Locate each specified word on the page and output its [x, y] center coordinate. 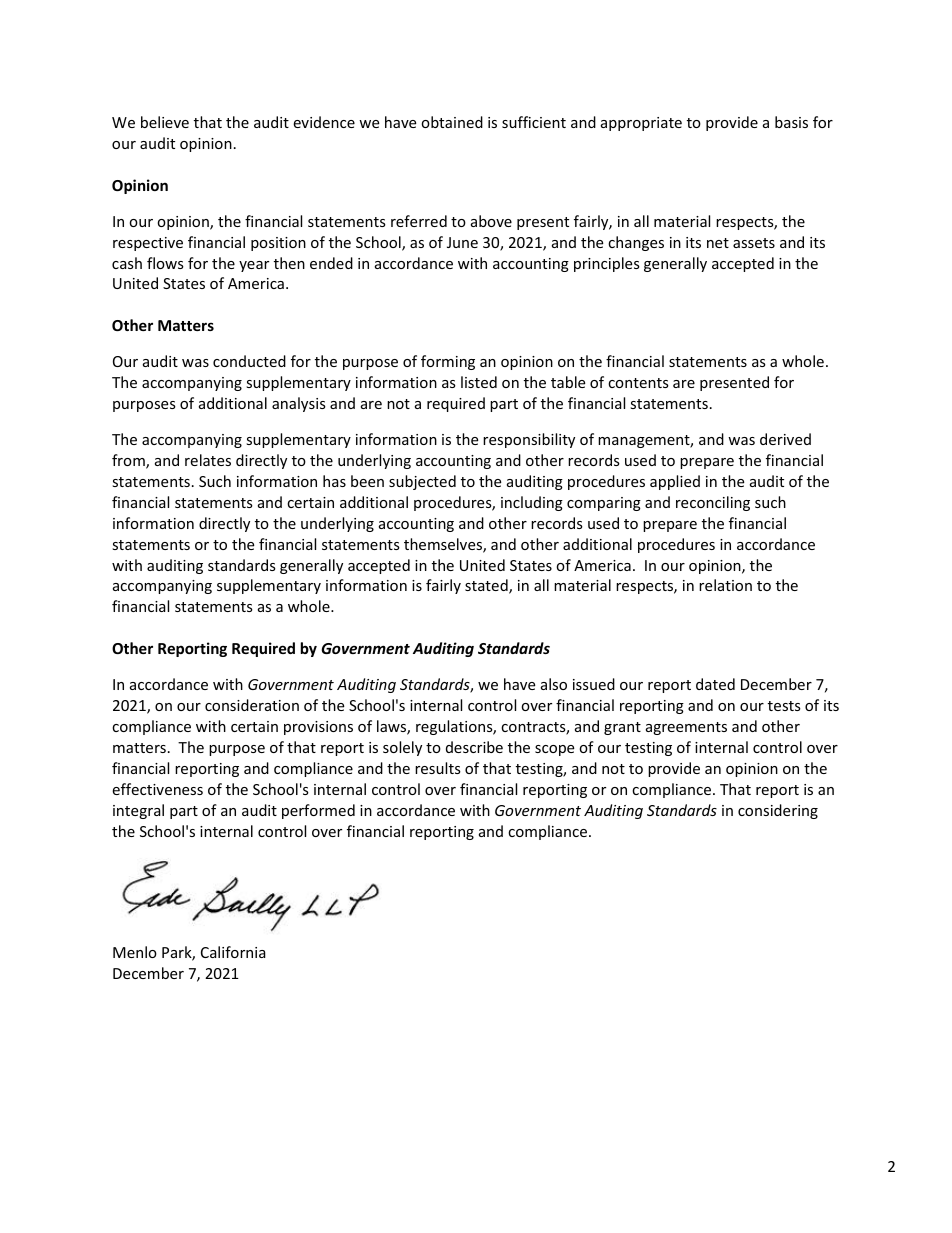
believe [165, 122]
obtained [452, 122]
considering [778, 811]
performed [318, 811]
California [233, 952]
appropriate [641, 124]
